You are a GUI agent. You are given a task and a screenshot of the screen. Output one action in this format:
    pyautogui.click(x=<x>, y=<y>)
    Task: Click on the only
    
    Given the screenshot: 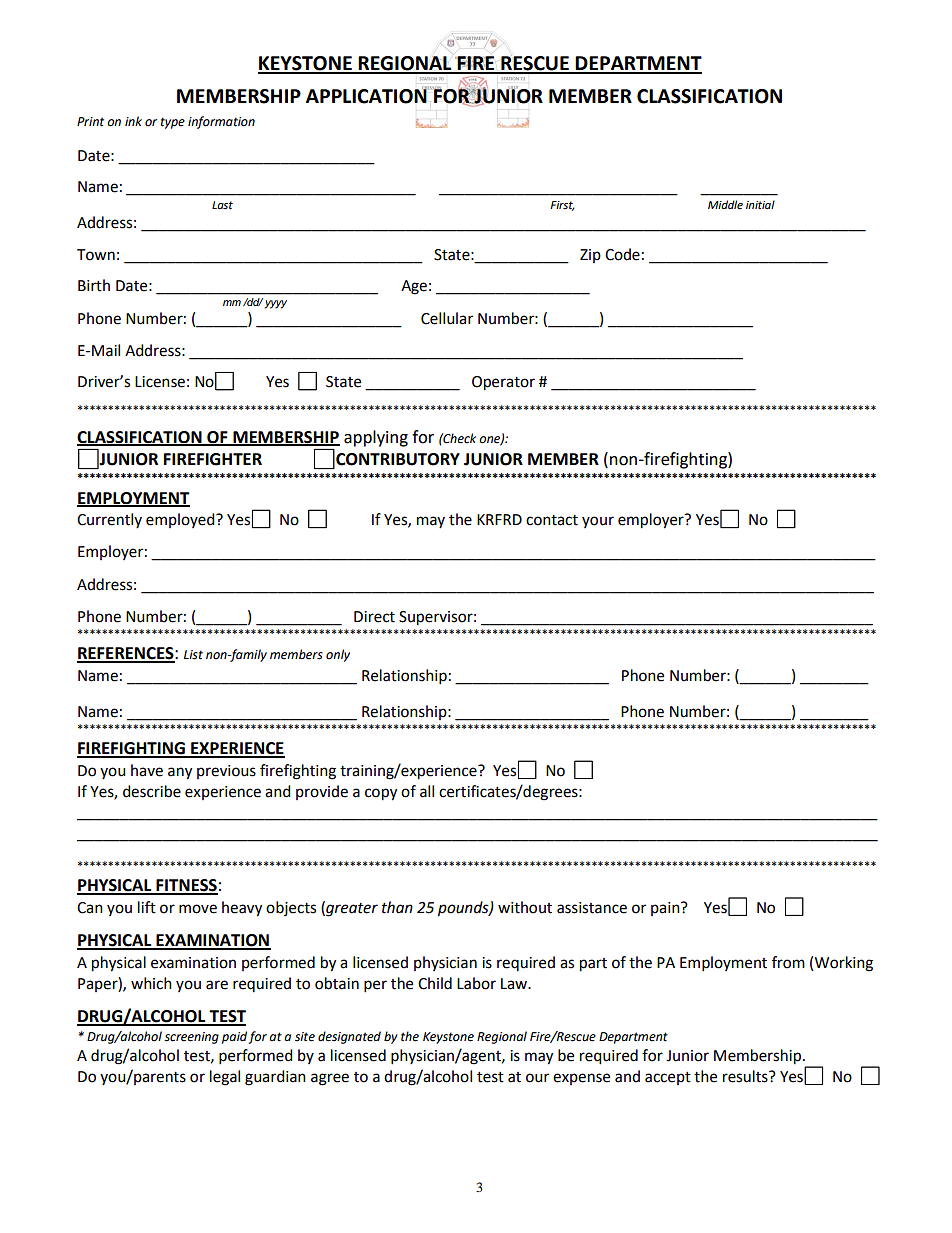 What is the action you would take?
    pyautogui.click(x=338, y=655)
